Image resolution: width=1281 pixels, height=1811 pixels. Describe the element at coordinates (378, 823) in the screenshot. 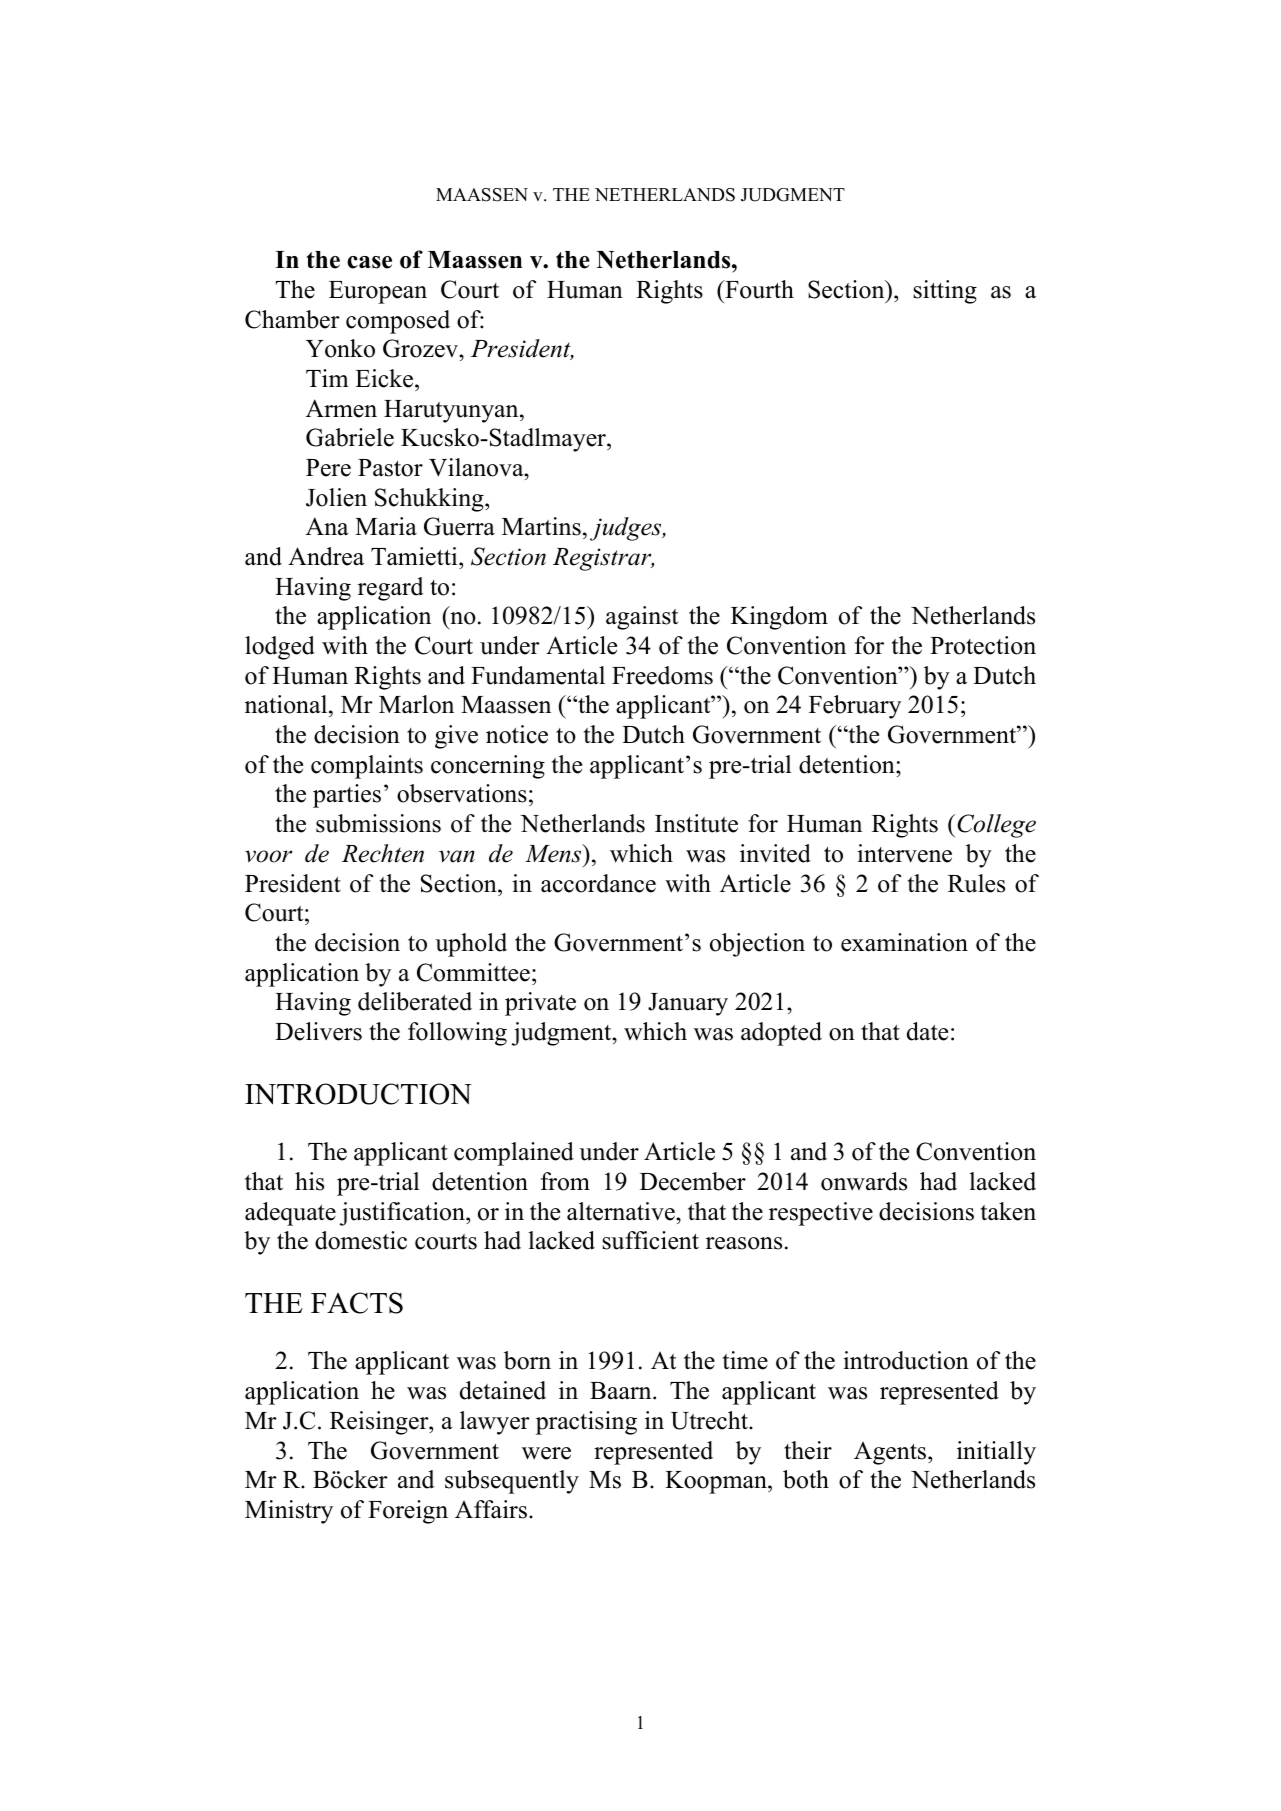

I see `submissions` at that location.
